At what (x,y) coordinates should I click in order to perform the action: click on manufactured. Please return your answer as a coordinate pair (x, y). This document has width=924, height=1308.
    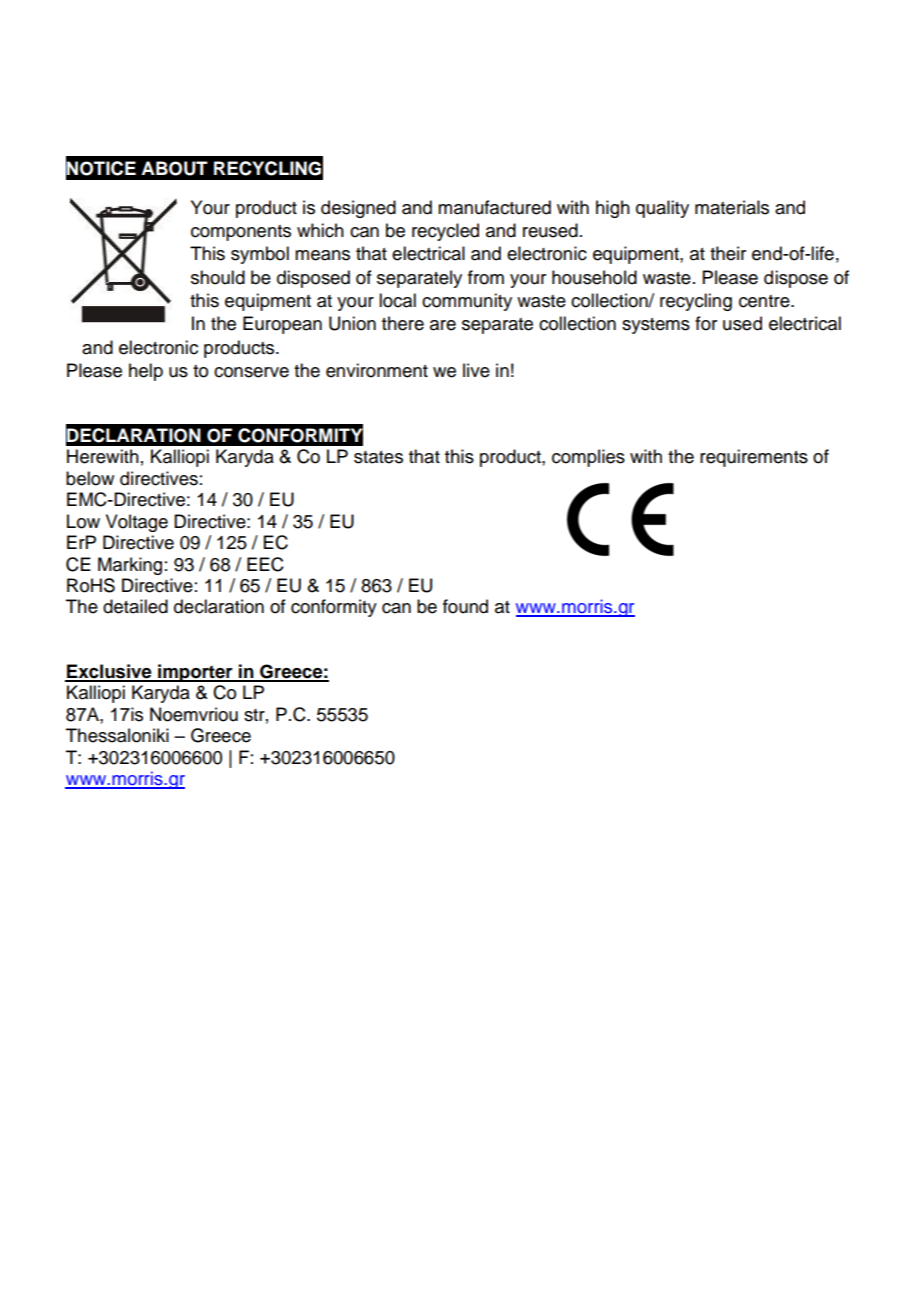
    Looking at the image, I should click on (494, 207).
